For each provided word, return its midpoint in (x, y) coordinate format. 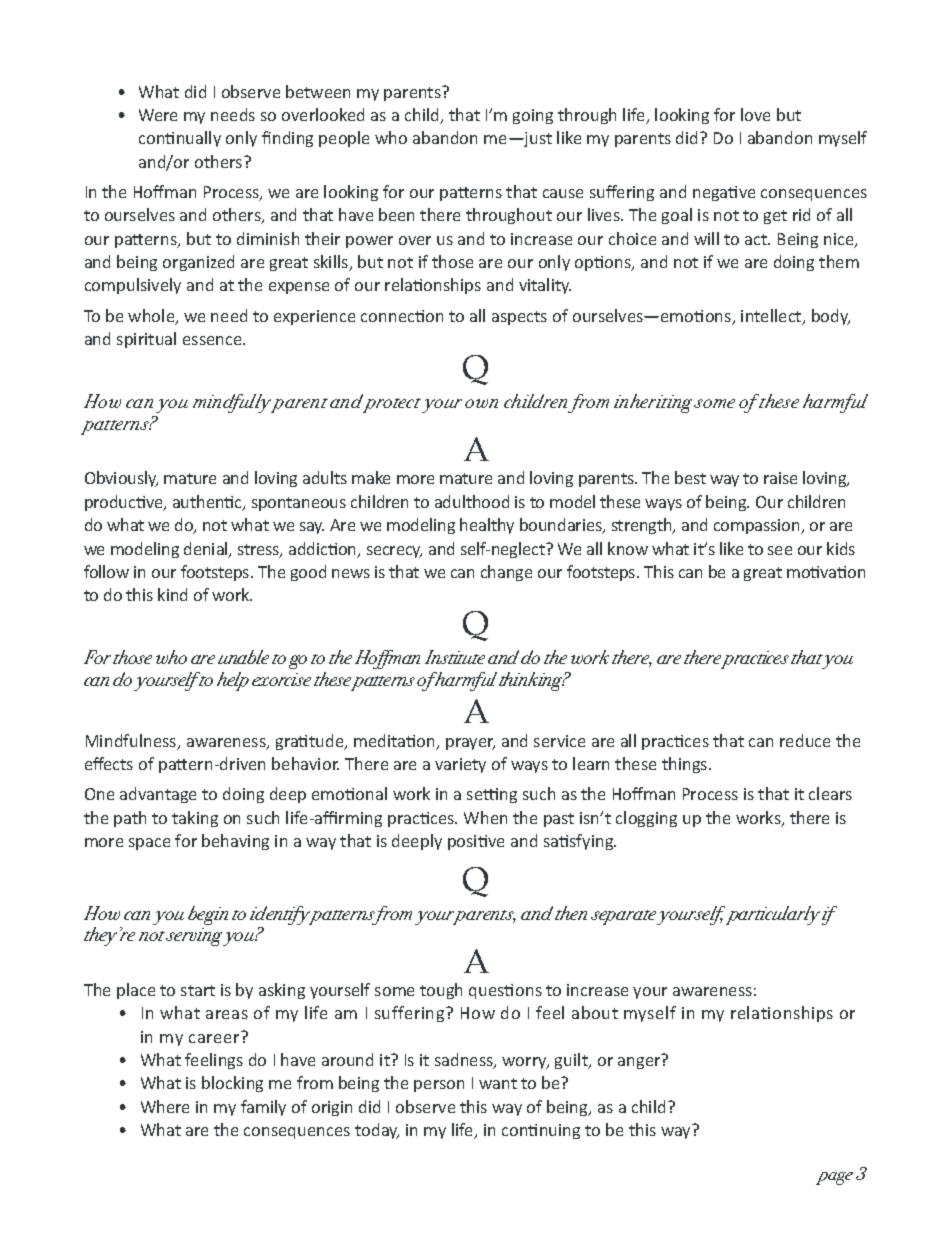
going (533, 116)
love (755, 114)
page (834, 1178)
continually (180, 139)
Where (165, 1106)
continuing (541, 1131)
